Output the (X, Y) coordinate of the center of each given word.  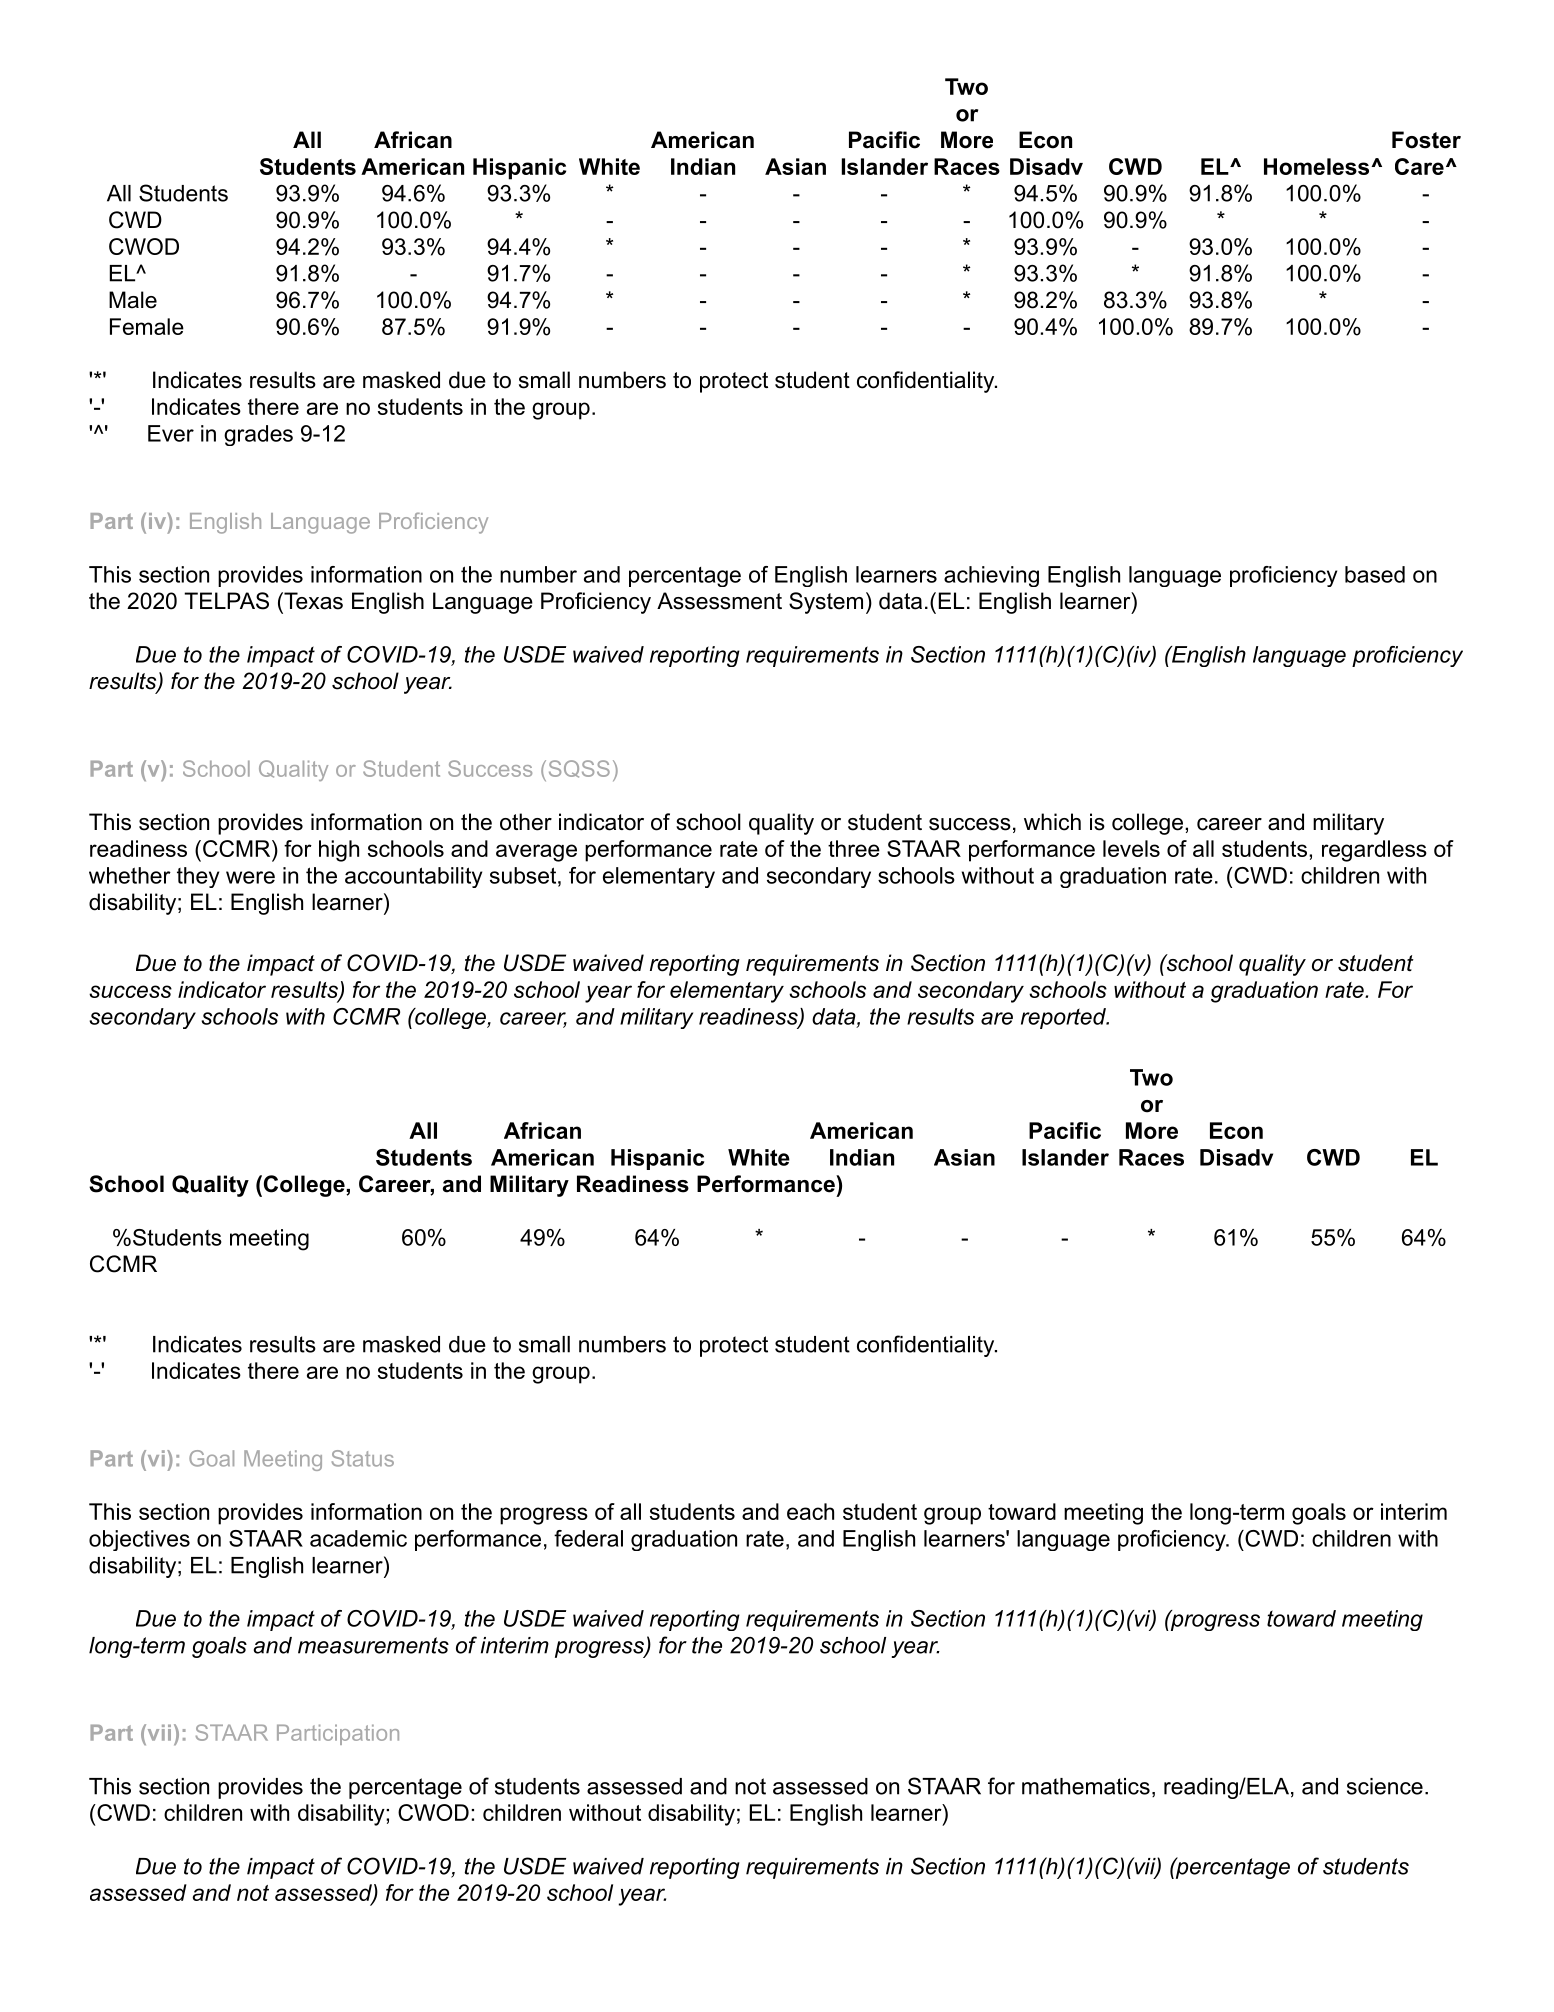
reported (1064, 1018)
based (1375, 574)
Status (363, 1458)
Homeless (1318, 166)
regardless (1374, 851)
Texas (312, 601)
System (826, 603)
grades (258, 435)
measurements (373, 1645)
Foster (1426, 140)
